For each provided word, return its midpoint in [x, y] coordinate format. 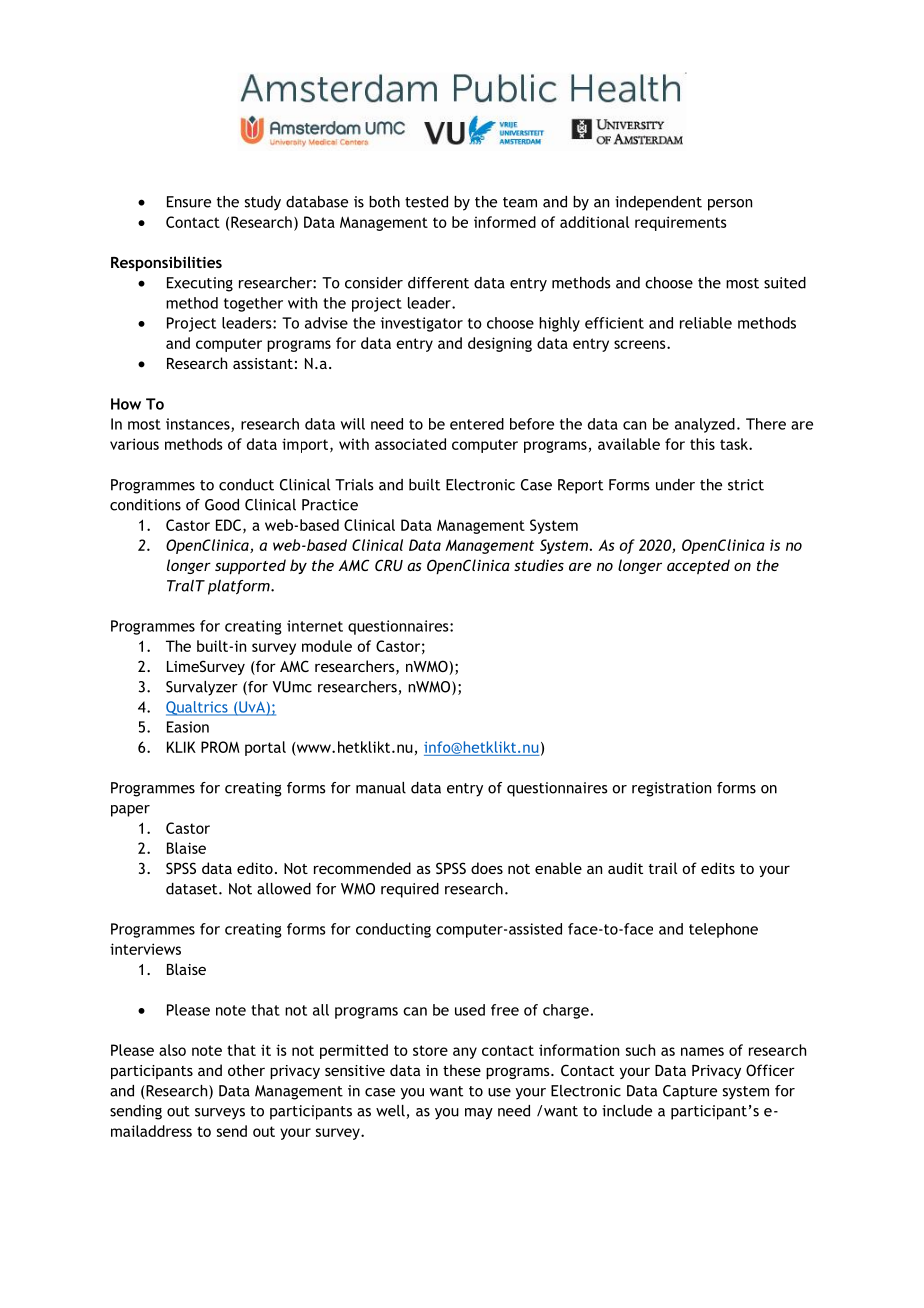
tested [426, 202]
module [327, 646]
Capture [690, 1092]
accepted [698, 566]
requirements [681, 223]
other [246, 1070]
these [462, 1070]
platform [240, 587]
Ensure [189, 202]
